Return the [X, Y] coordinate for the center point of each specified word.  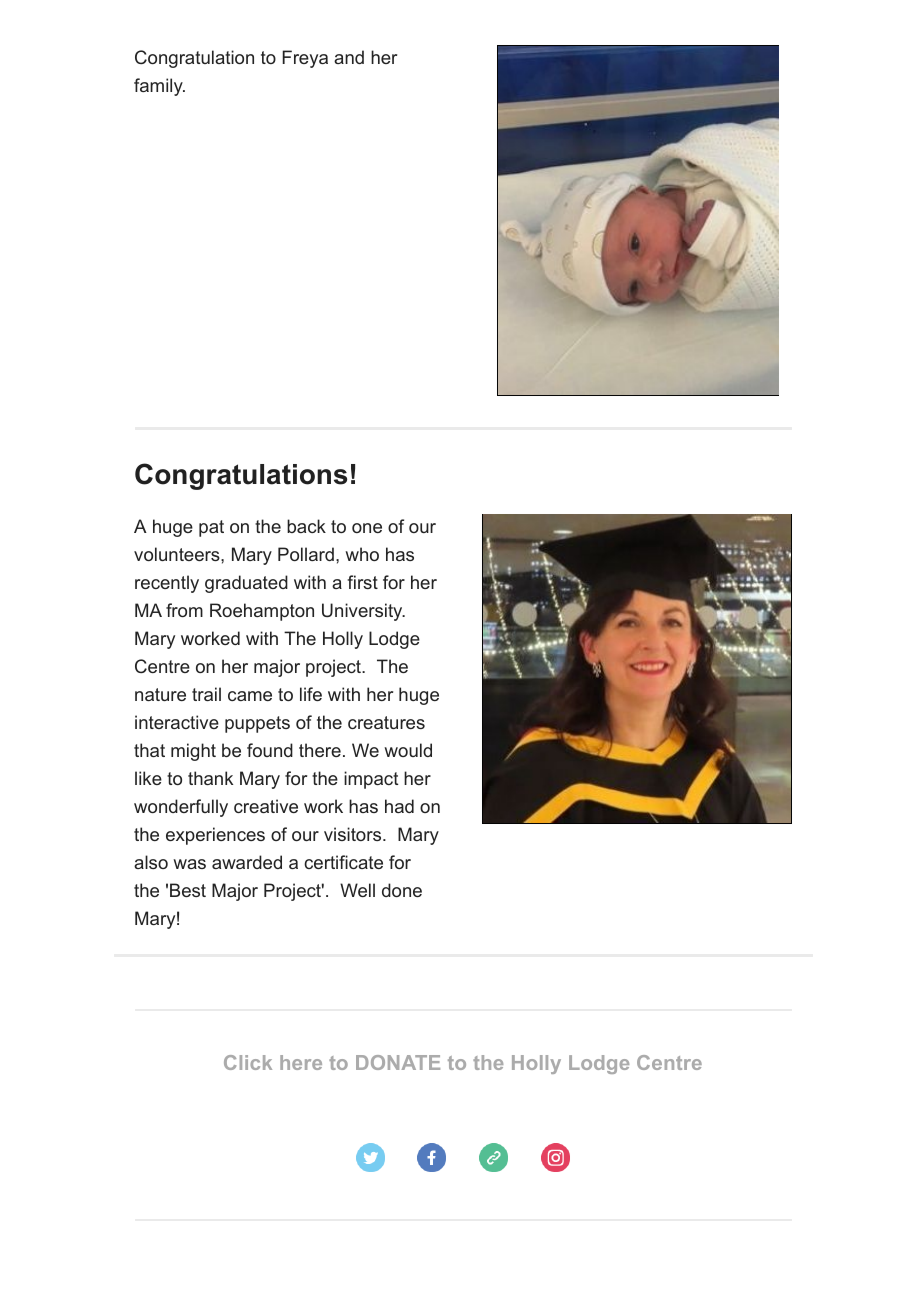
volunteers [178, 554]
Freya [305, 59]
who [362, 554]
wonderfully [181, 808]
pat [211, 528]
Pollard [306, 554]
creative [266, 806]
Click [248, 1062]
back [306, 526]
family [159, 87]
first [362, 582]
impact [371, 780]
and [349, 57]
